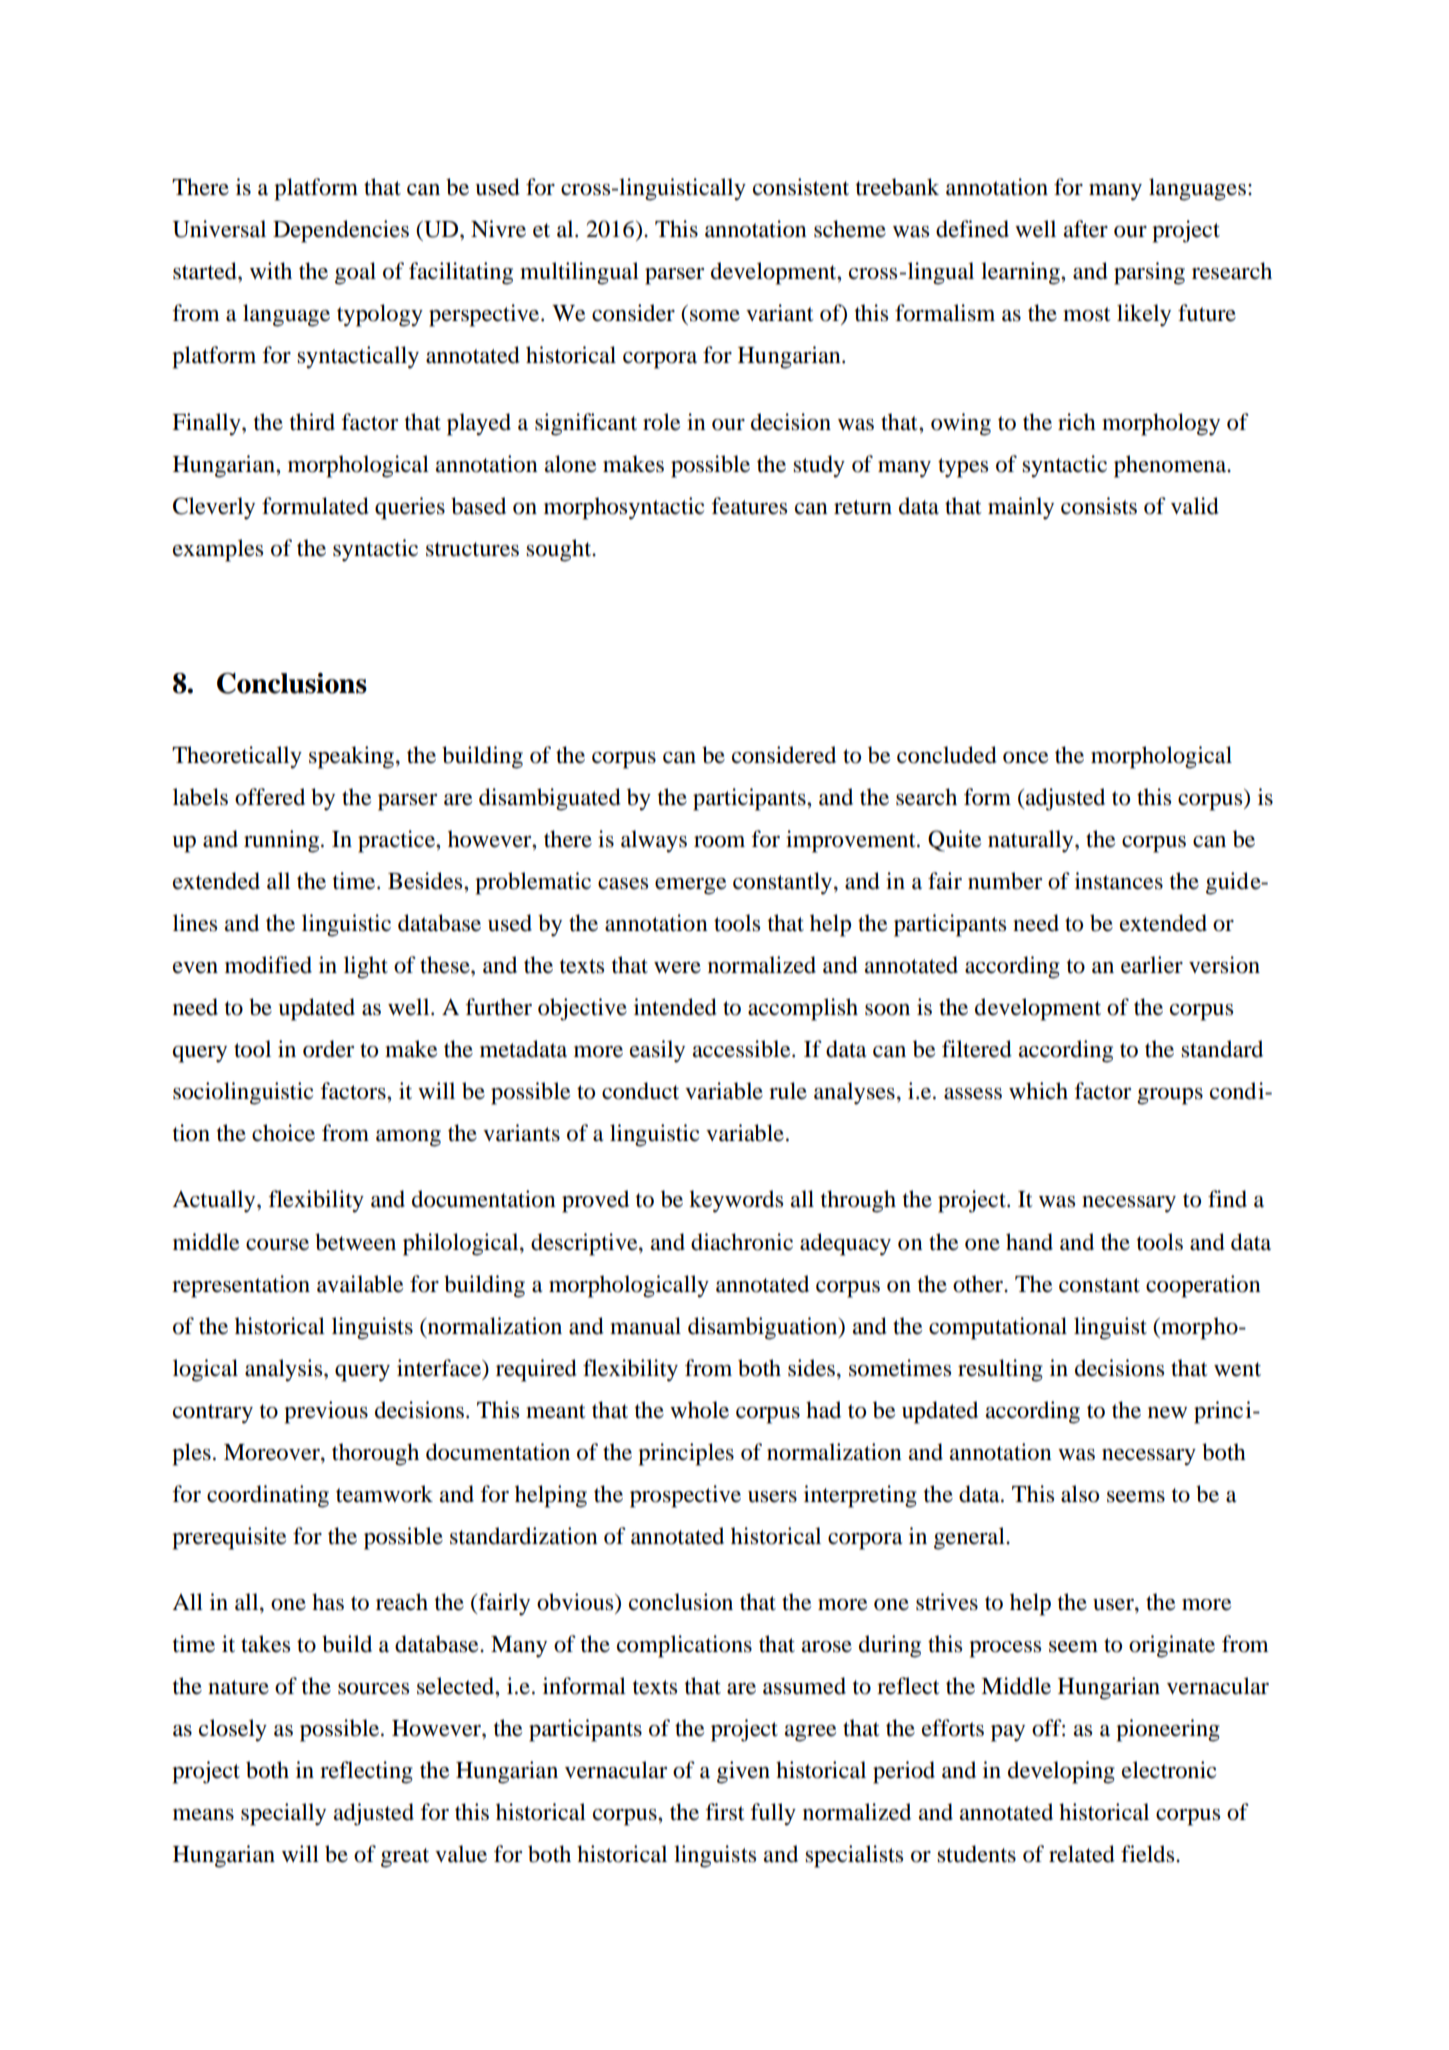 This document has height=2050, width=1449. Describe the element at coordinates (351, 757) in the document. I see `speaking` at that location.
